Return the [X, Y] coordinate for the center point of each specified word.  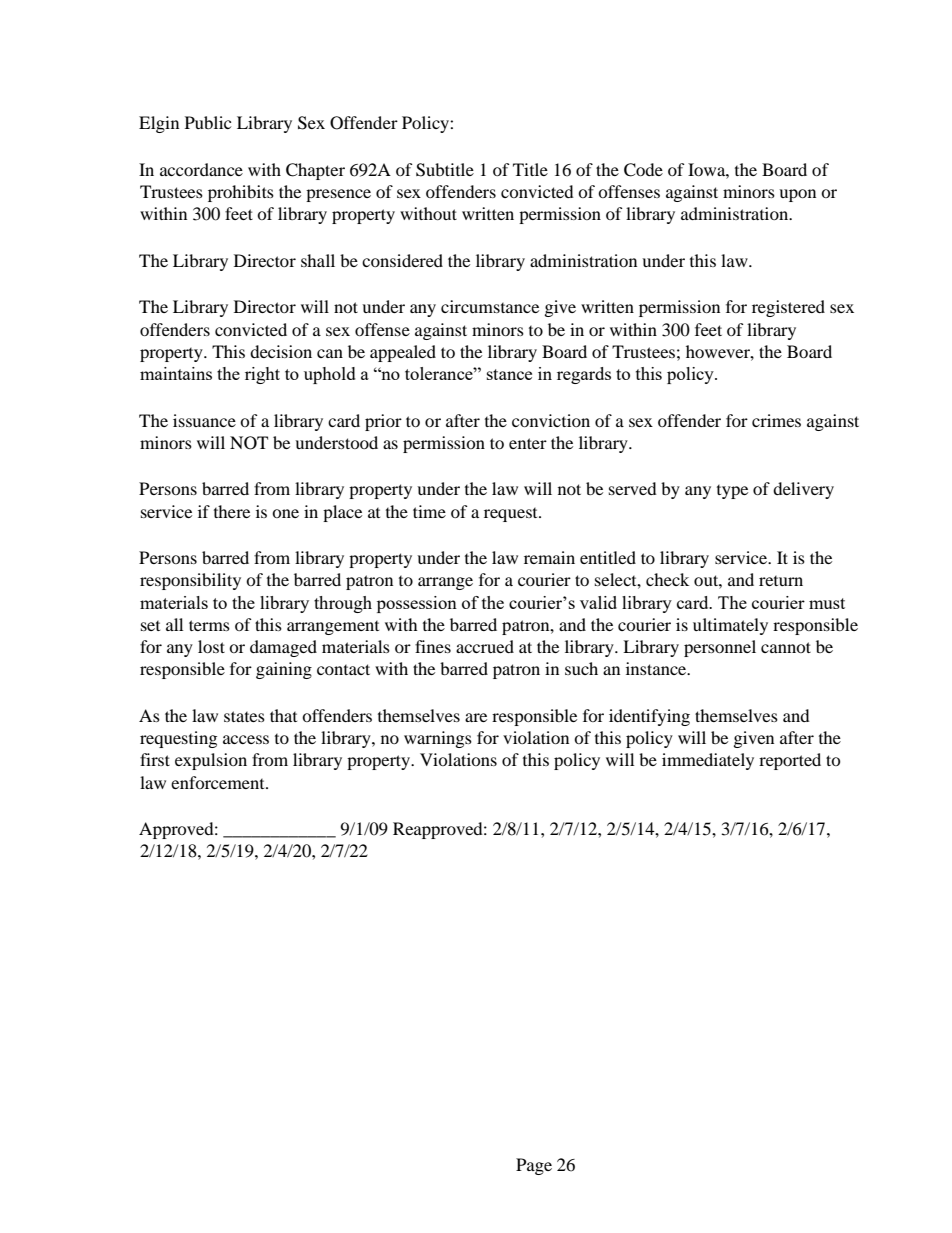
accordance [201, 169]
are [476, 717]
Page [534, 1166]
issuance [204, 420]
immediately [708, 761]
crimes [776, 420]
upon [797, 195]
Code [643, 170]
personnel [720, 648]
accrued [485, 646]
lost [211, 646]
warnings [438, 739]
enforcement [219, 782]
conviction [551, 420]
